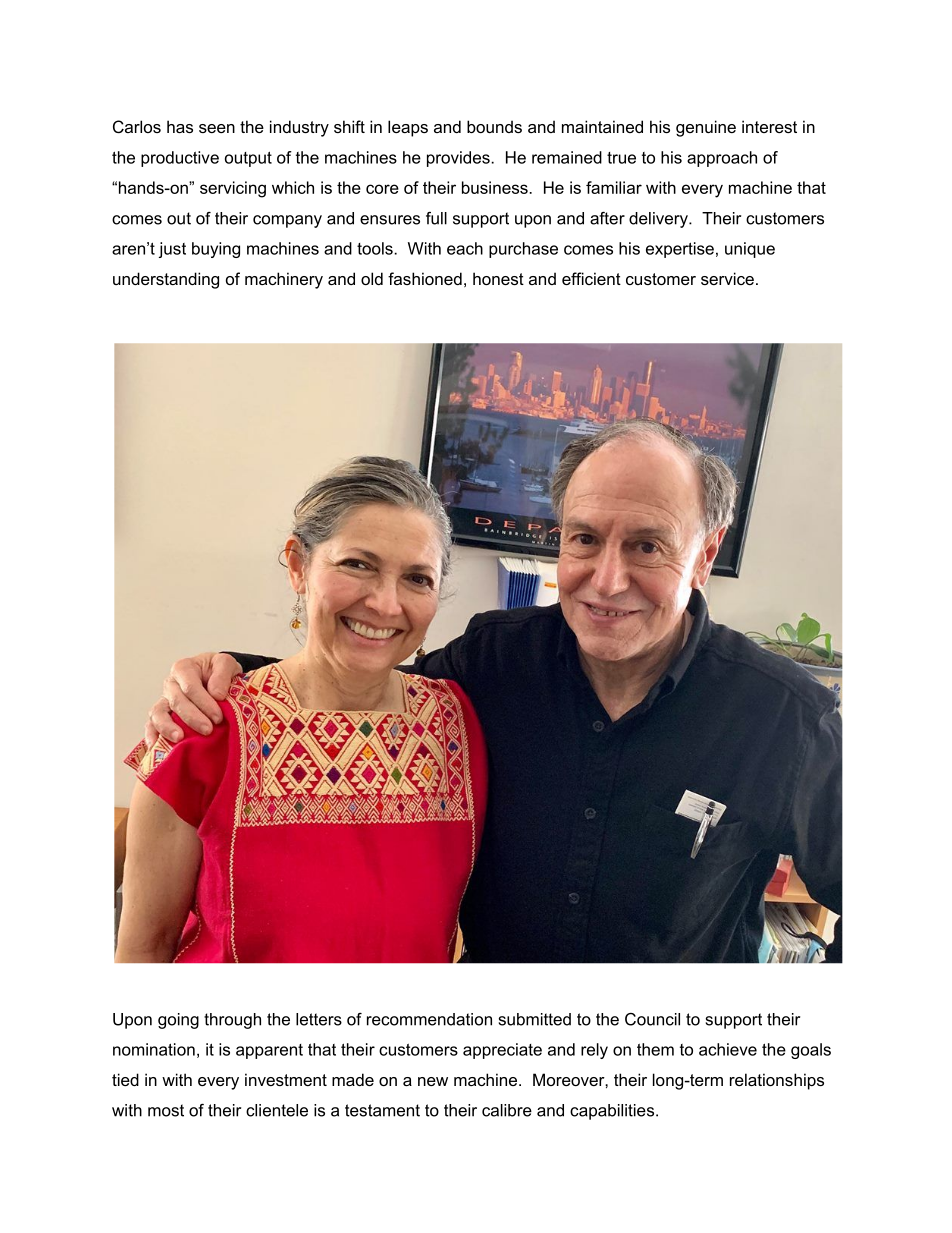  What do you see at coordinates (166, 1110) in the page?
I see `most` at bounding box center [166, 1110].
